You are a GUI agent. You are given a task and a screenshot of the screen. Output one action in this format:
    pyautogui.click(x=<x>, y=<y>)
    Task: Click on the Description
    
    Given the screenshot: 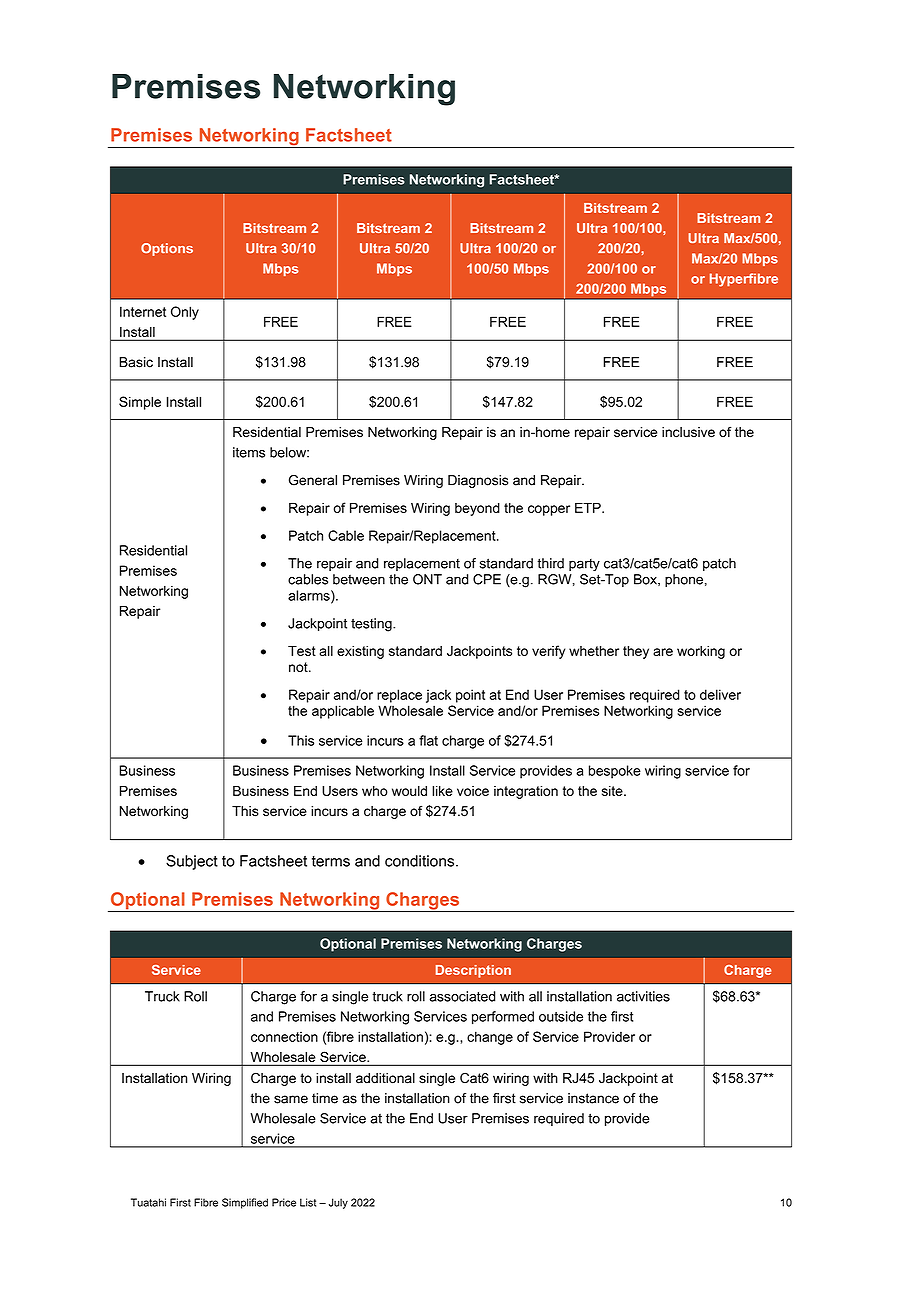 What is the action you would take?
    pyautogui.click(x=473, y=971)
